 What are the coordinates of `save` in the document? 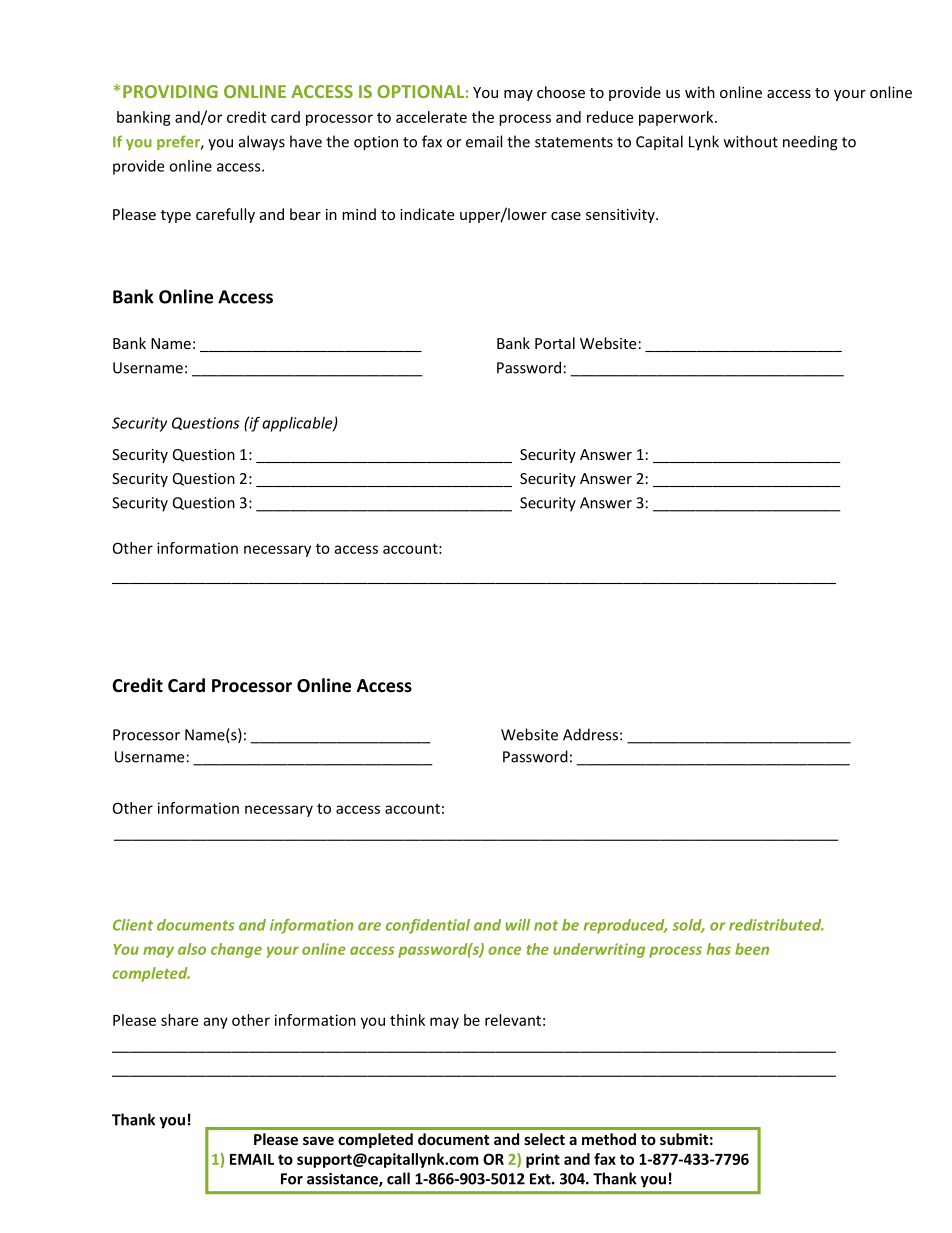 It's located at (318, 1140).
